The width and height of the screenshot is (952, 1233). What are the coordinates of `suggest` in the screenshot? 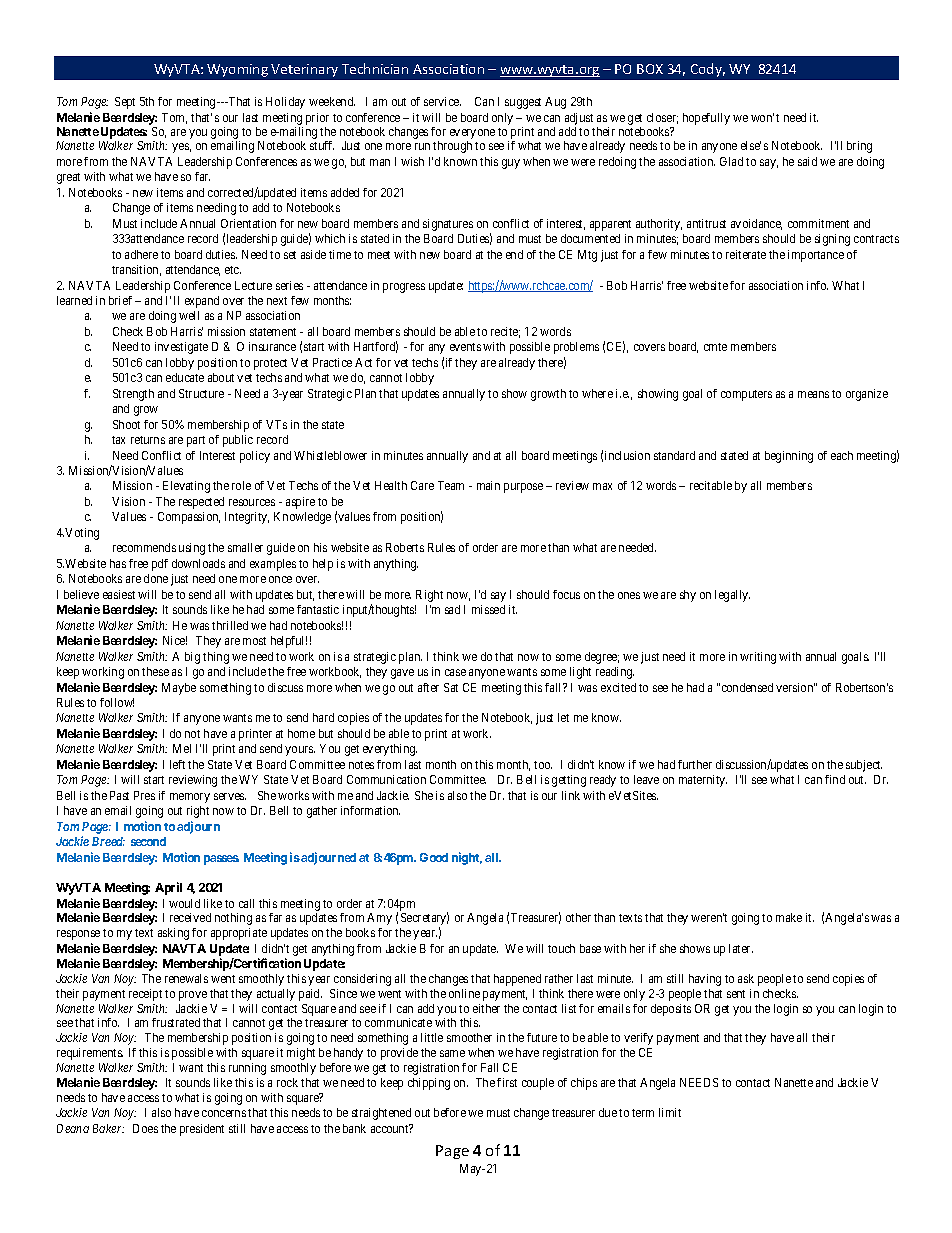 It's located at (523, 103).
